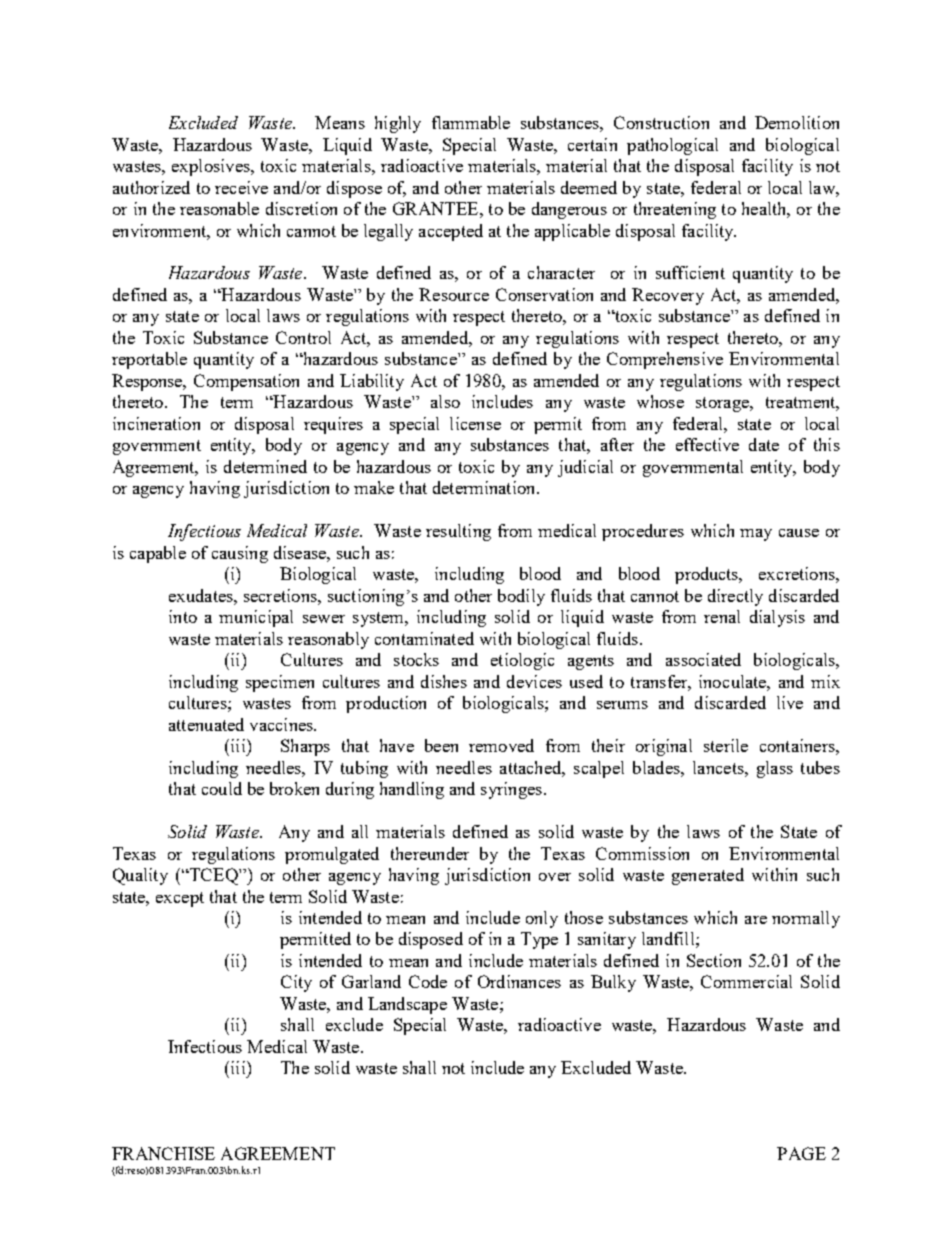 The height and width of the page is (1233, 952). Describe the element at coordinates (801, 1153) in the page. I see `PAGE` at that location.
